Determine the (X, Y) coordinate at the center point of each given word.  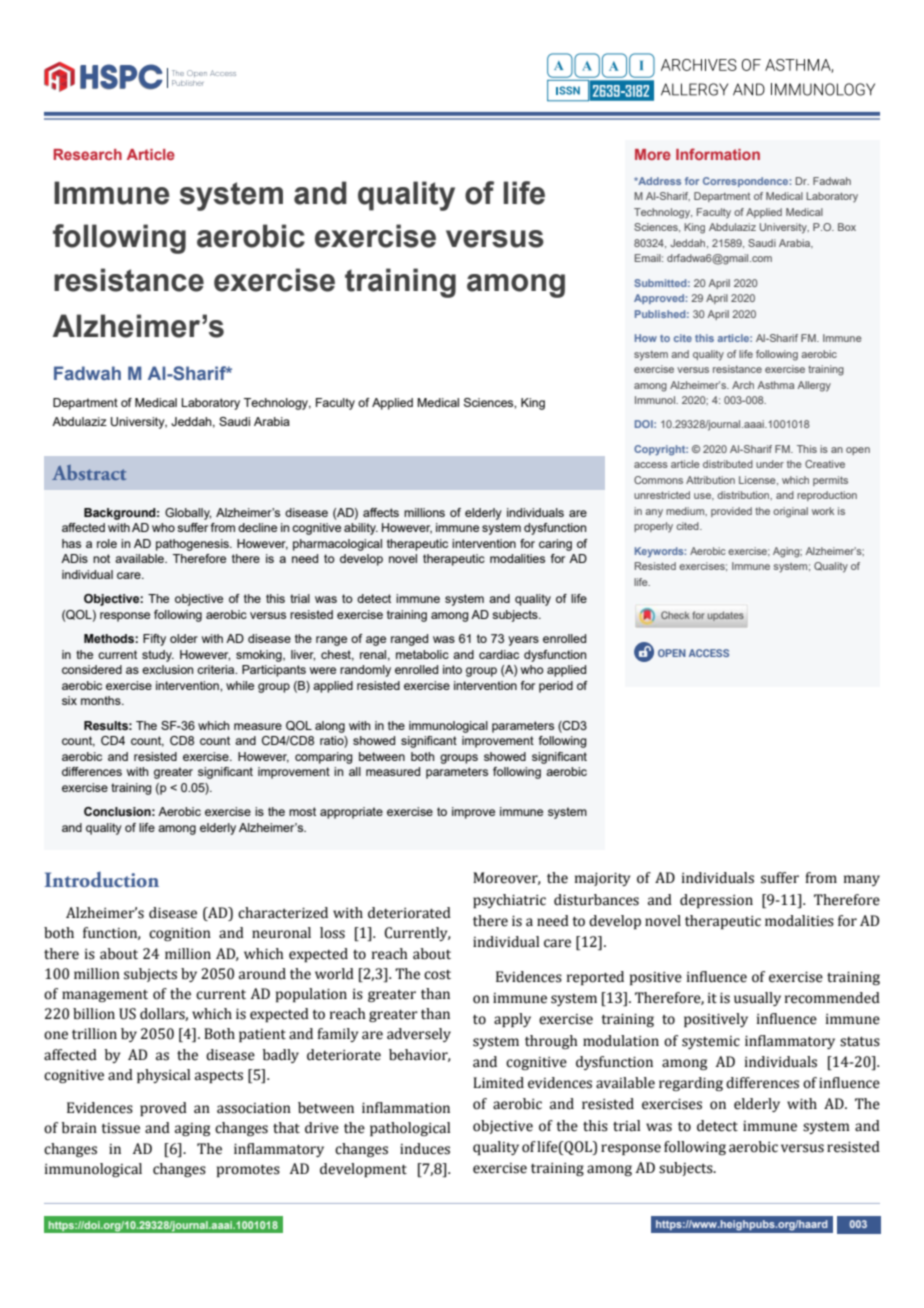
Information (718, 154)
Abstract (89, 472)
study (158, 656)
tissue (120, 1128)
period (556, 687)
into (452, 669)
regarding (691, 1084)
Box (847, 227)
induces (425, 1149)
